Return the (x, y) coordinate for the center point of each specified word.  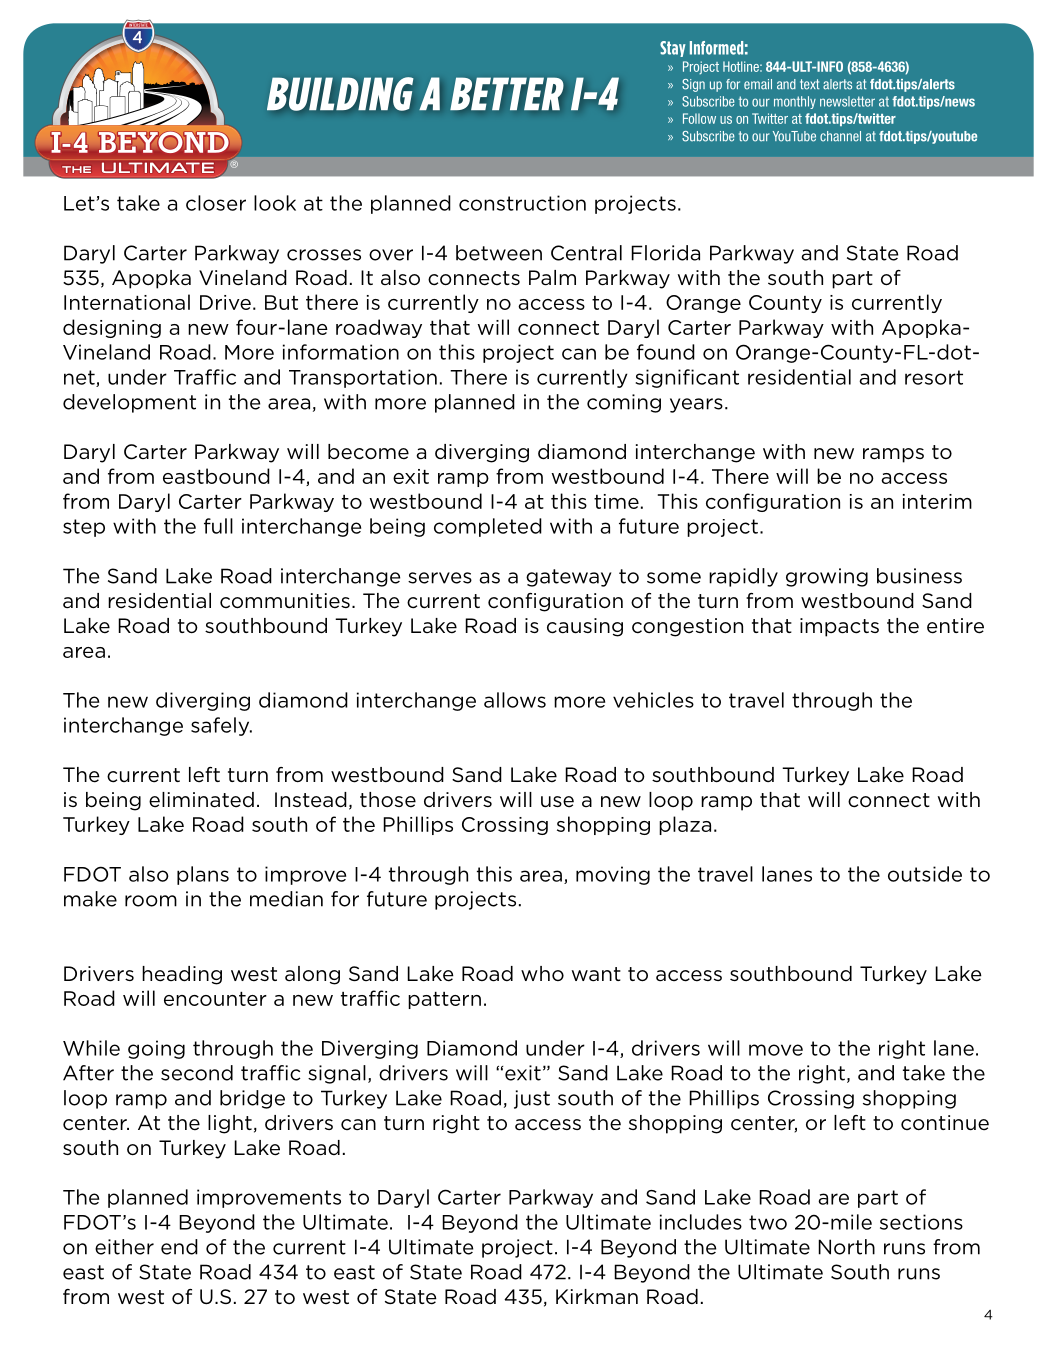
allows (515, 700)
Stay (673, 49)
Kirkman (597, 1297)
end (179, 1247)
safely (221, 726)
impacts (839, 627)
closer (216, 203)
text (810, 84)
